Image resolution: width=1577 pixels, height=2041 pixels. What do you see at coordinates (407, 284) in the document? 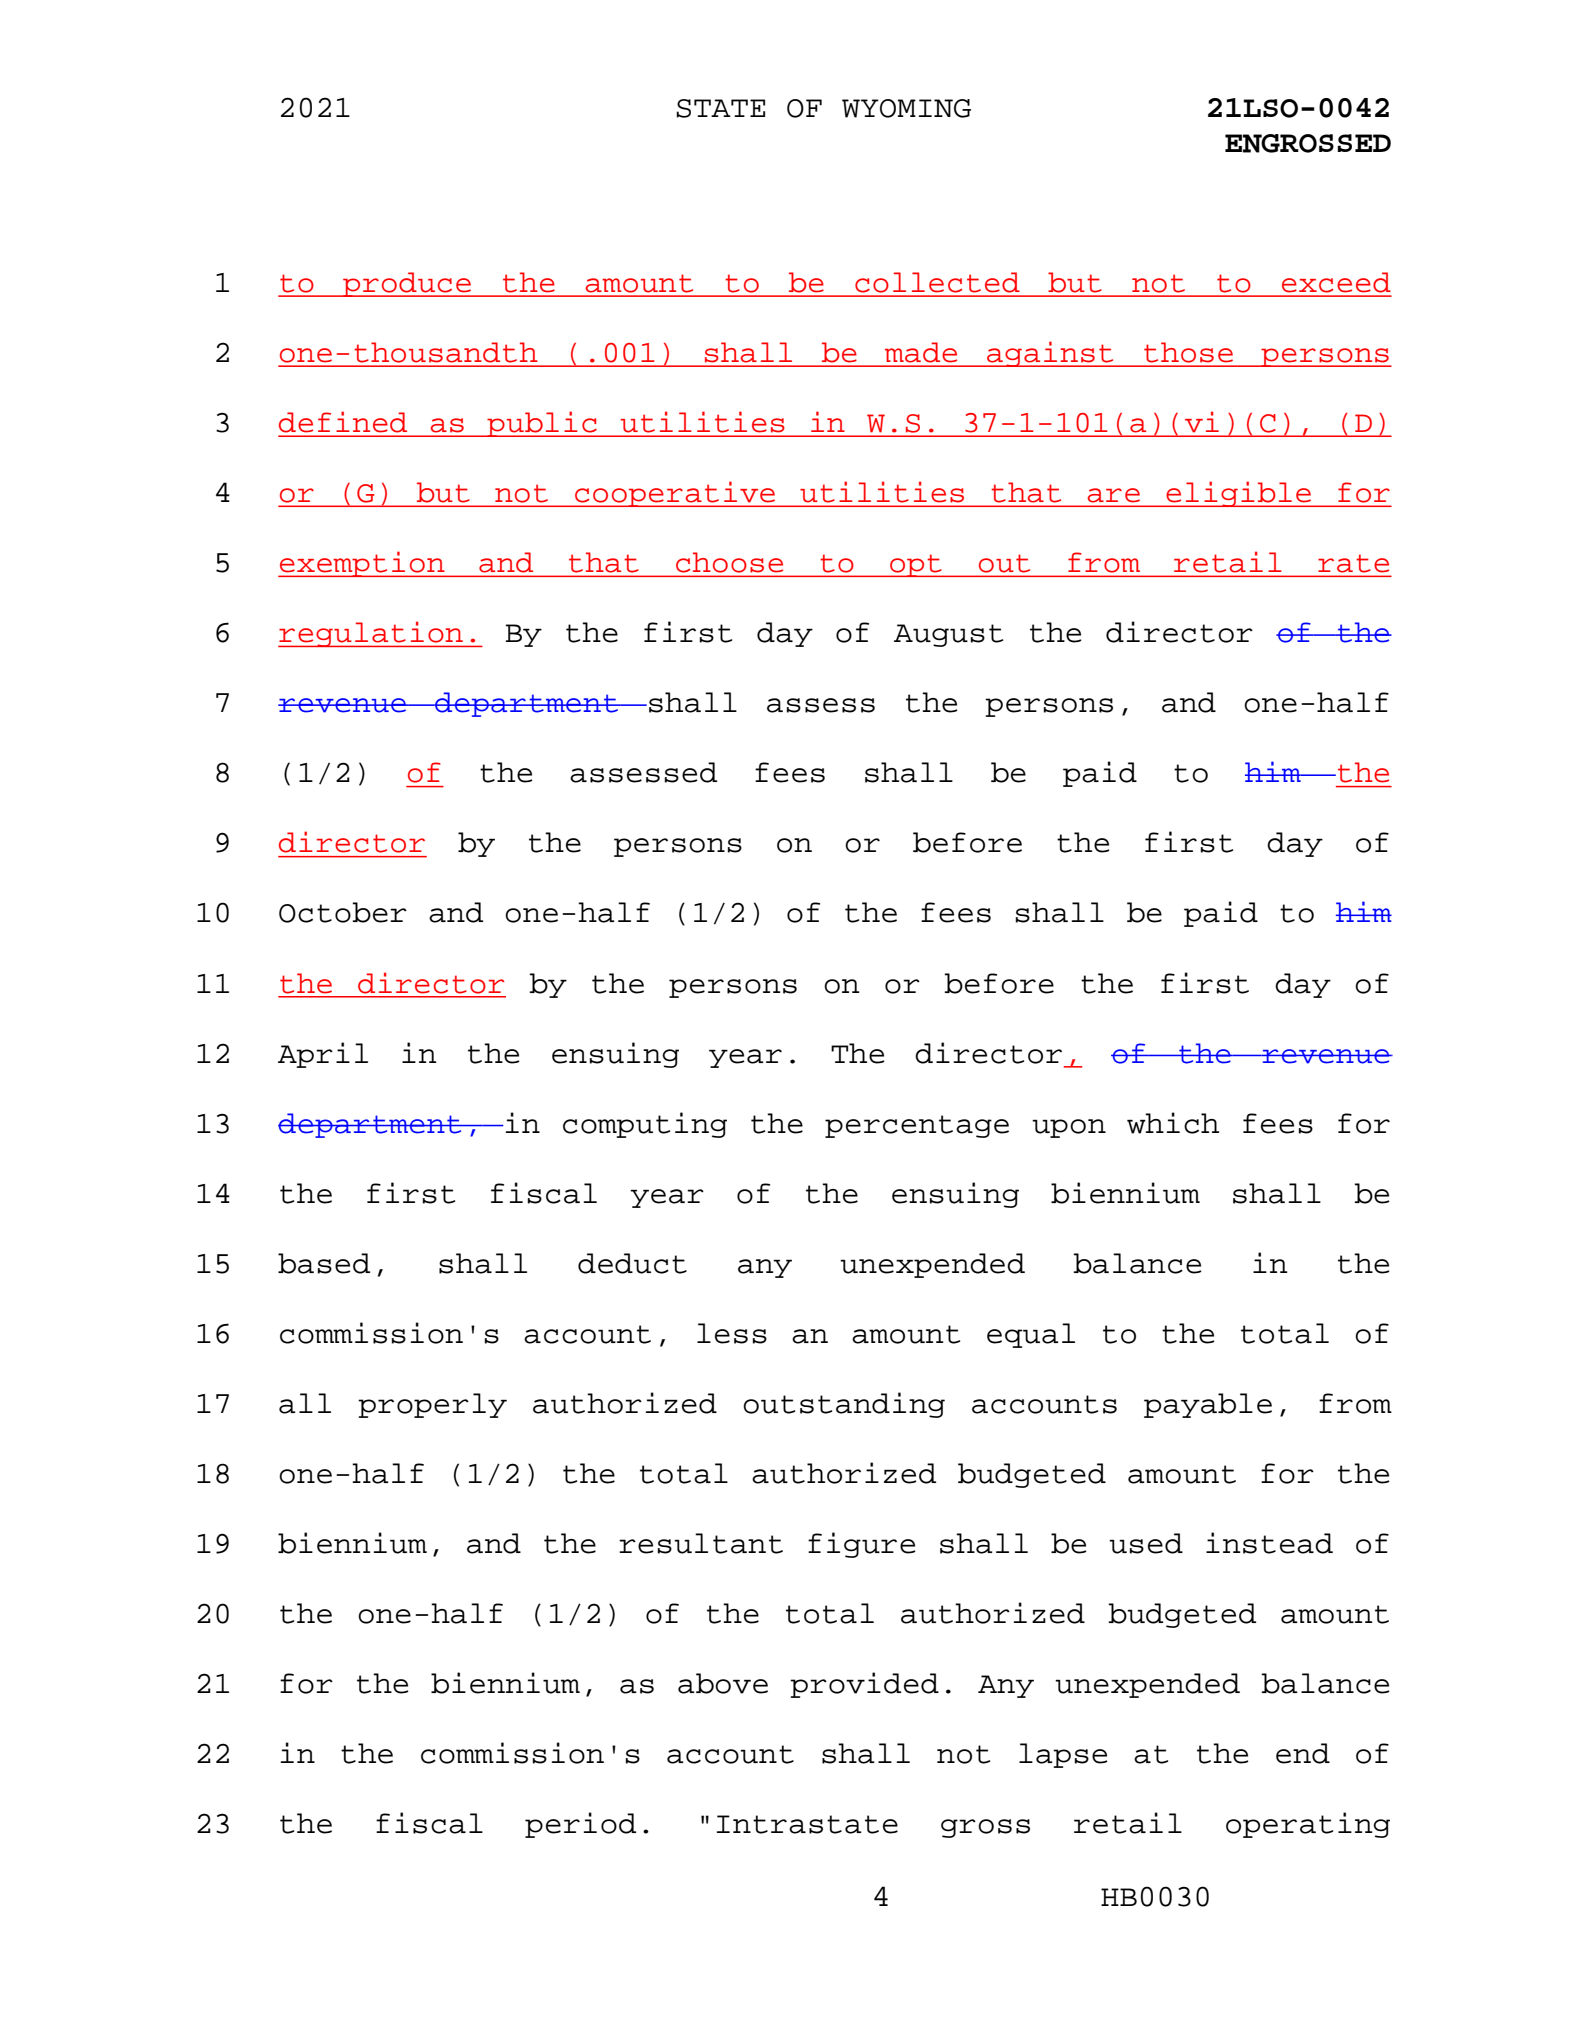
I see `produce` at bounding box center [407, 284].
